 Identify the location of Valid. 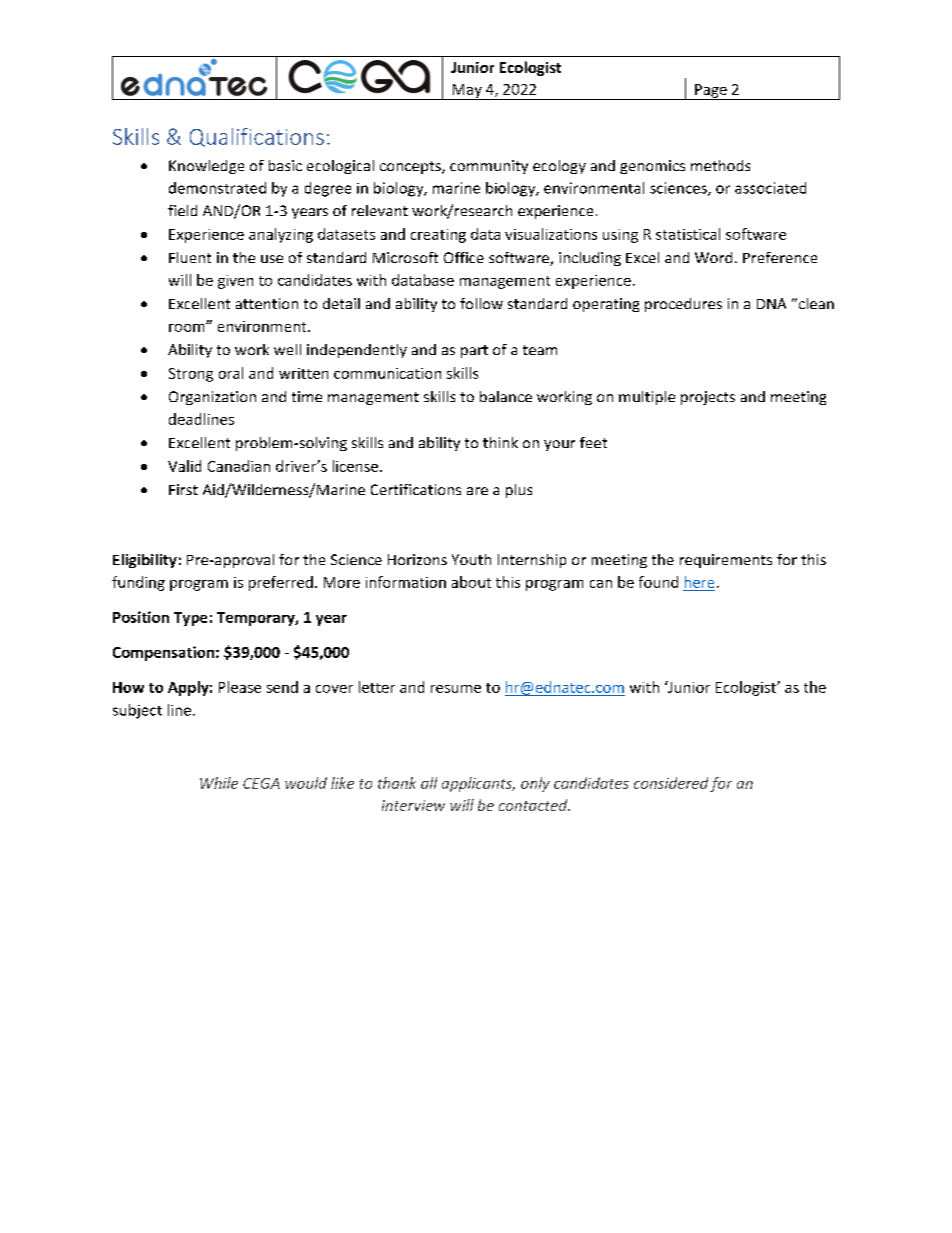
(184, 466).
